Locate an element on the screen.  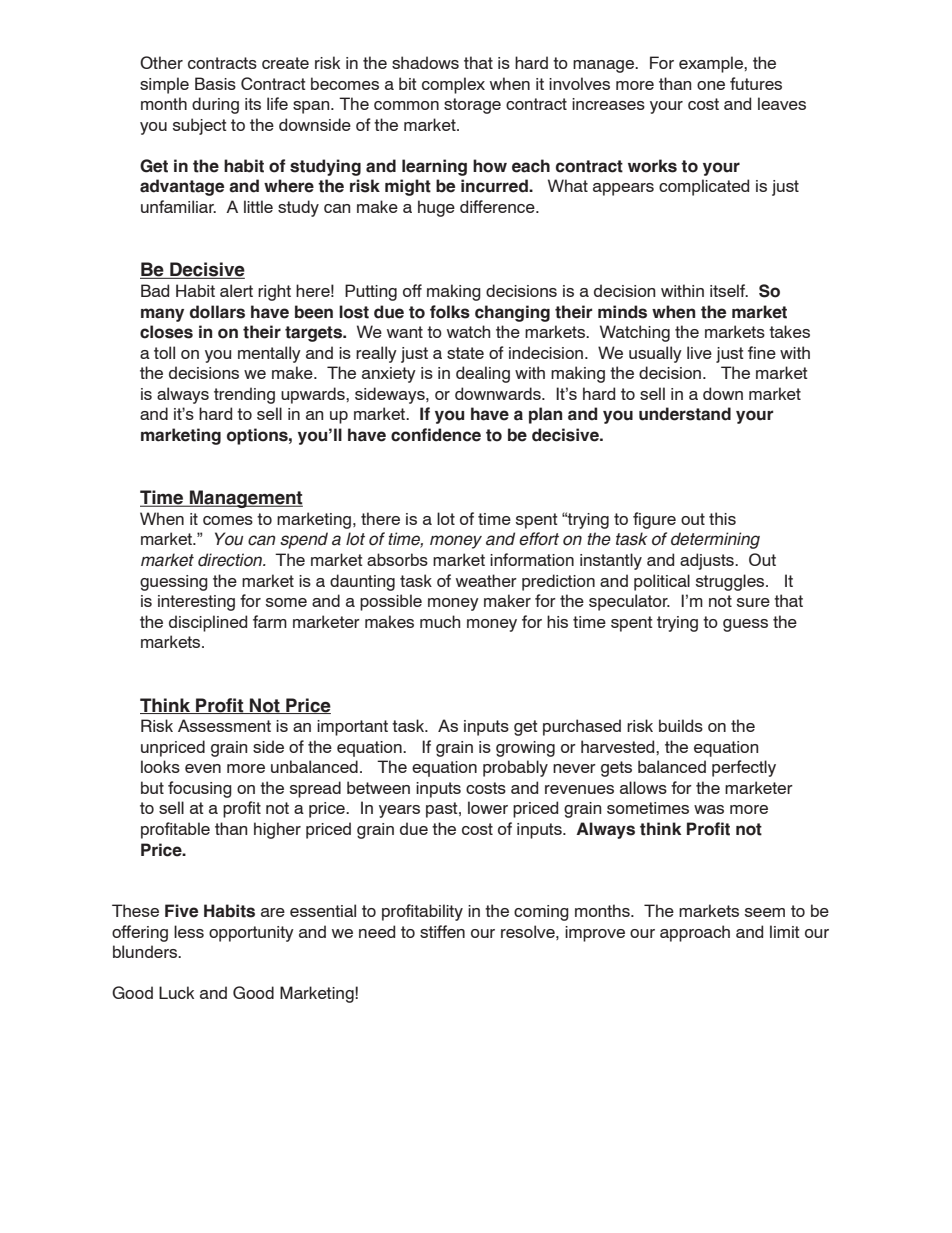
approach is located at coordinates (695, 933).
